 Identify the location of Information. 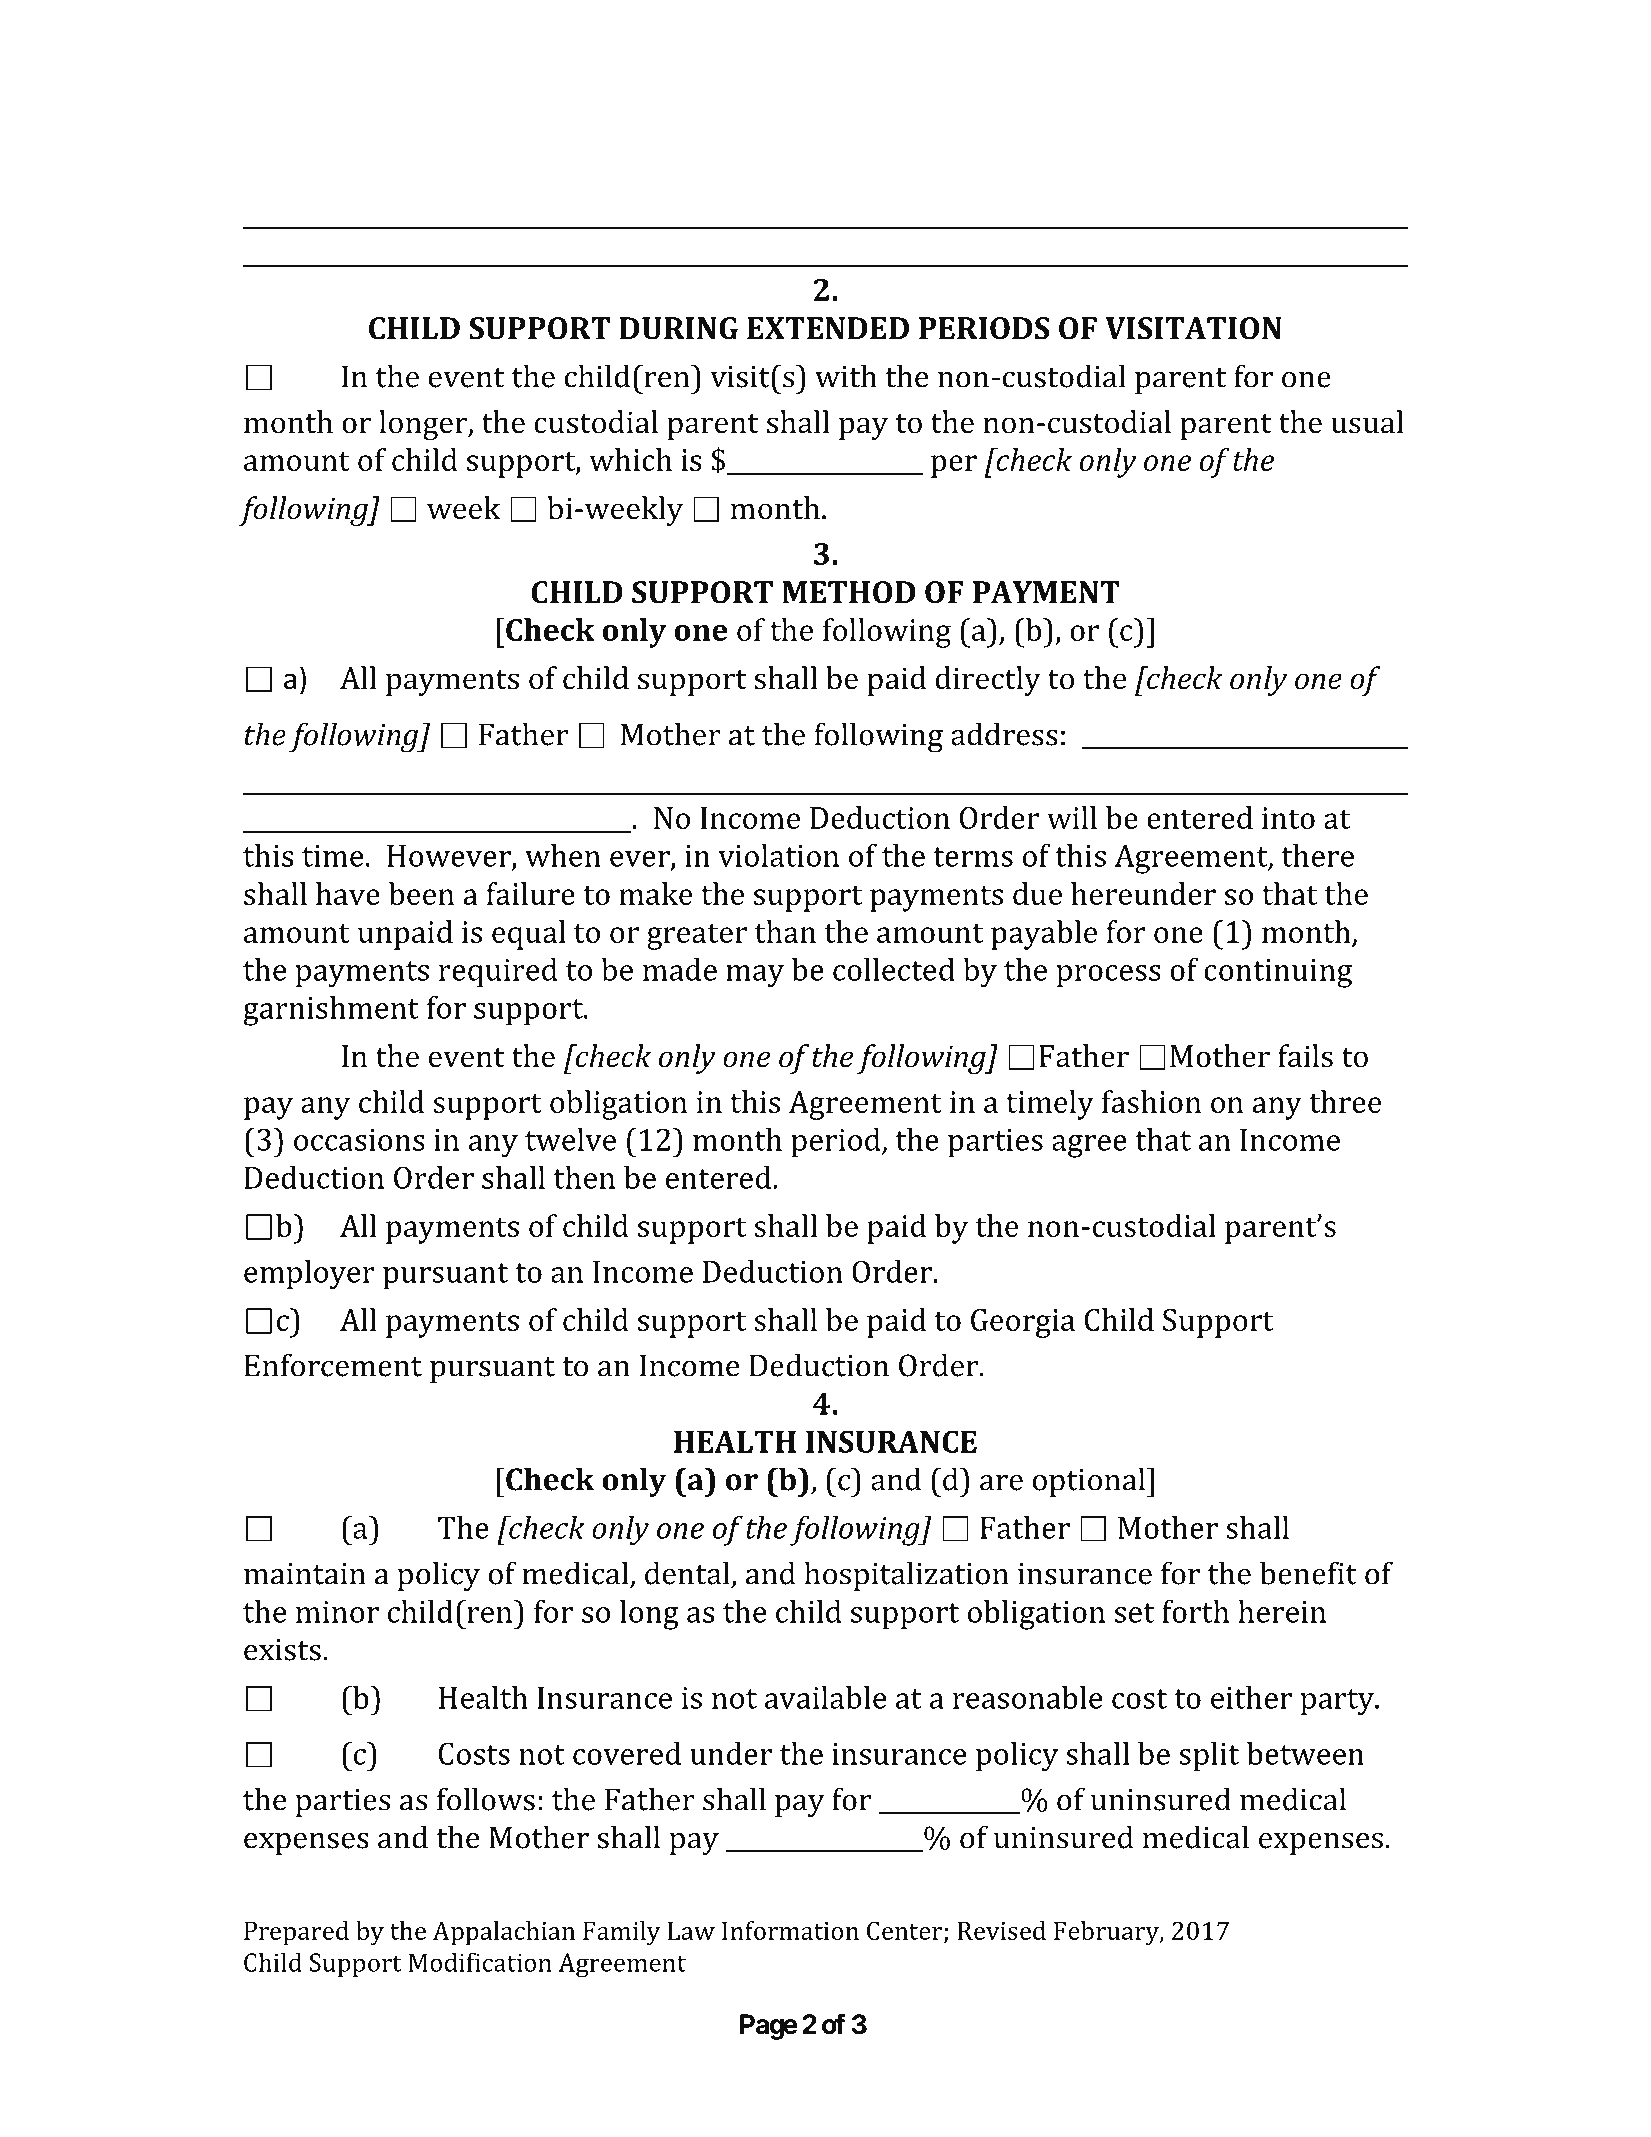
(790, 1930).
